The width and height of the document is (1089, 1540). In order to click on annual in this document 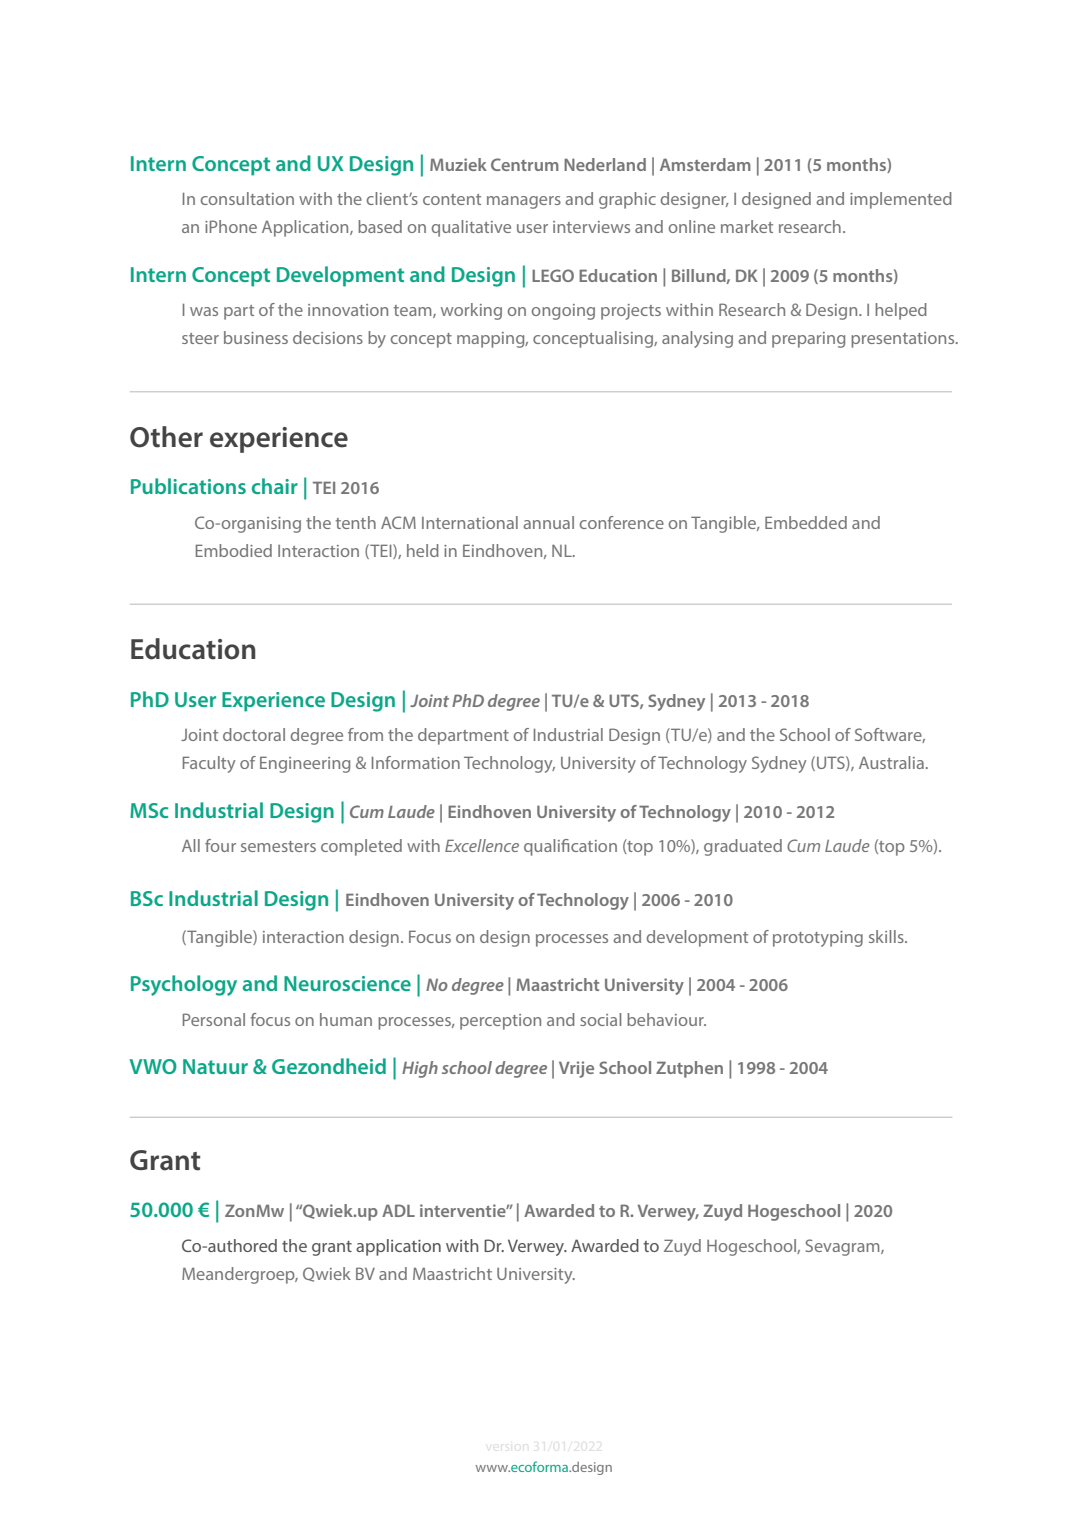, I will do `click(548, 522)`.
